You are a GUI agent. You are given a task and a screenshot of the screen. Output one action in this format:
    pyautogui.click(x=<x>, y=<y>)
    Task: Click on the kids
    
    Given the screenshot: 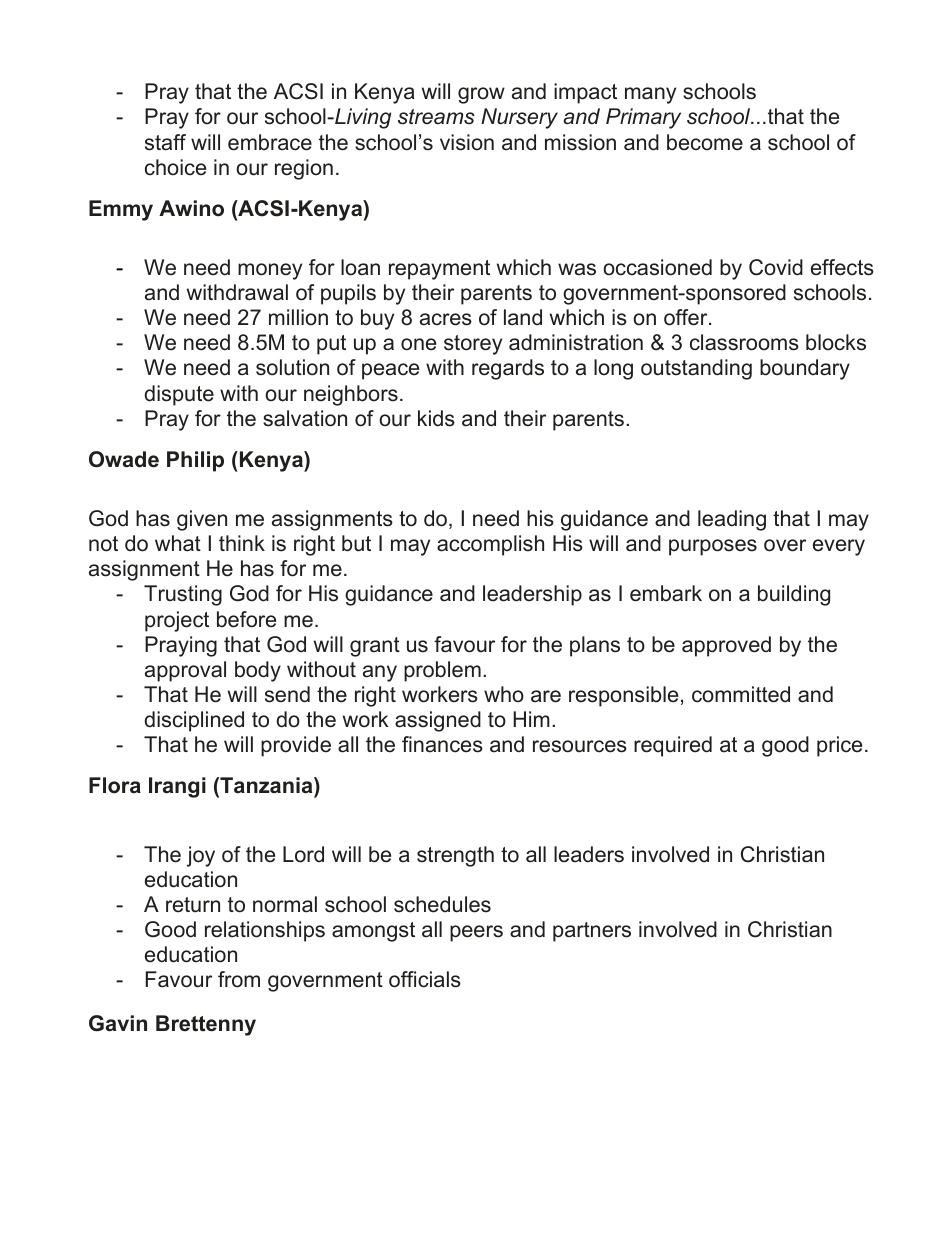 What is the action you would take?
    pyautogui.click(x=436, y=418)
